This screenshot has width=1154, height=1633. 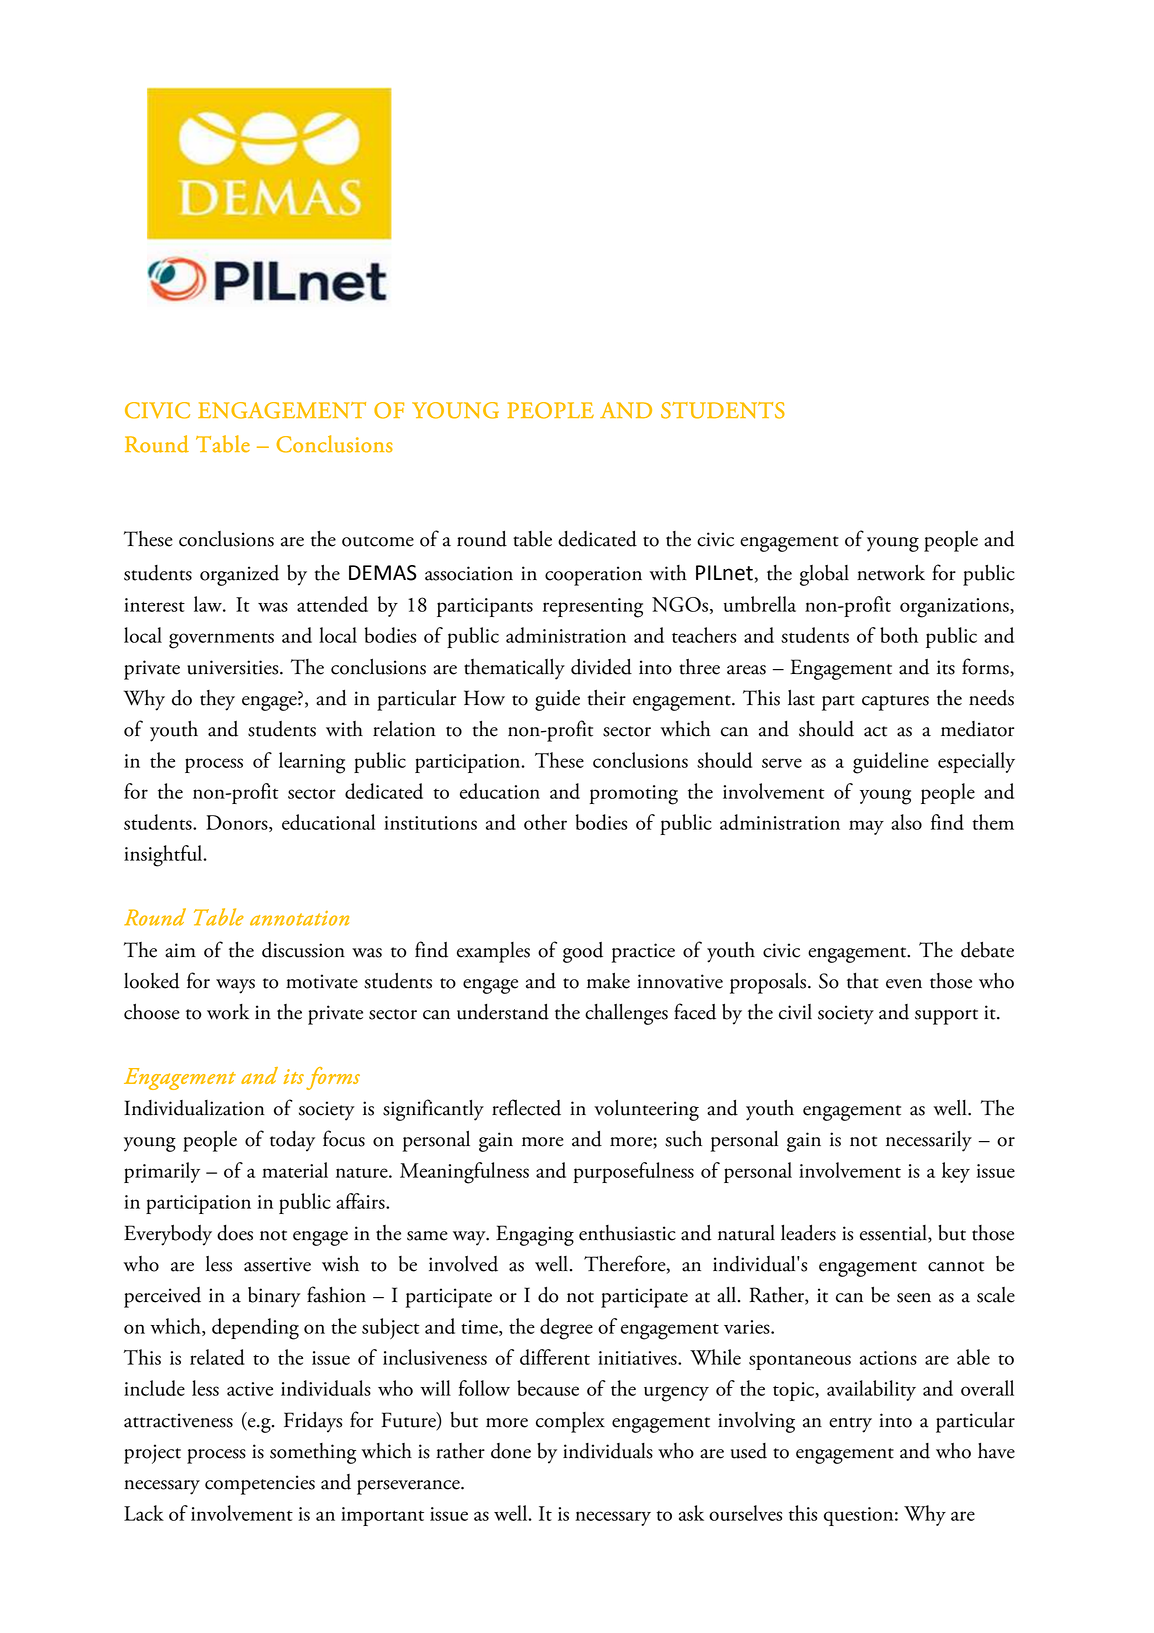 What do you see at coordinates (824, 575) in the screenshot?
I see `global` at bounding box center [824, 575].
